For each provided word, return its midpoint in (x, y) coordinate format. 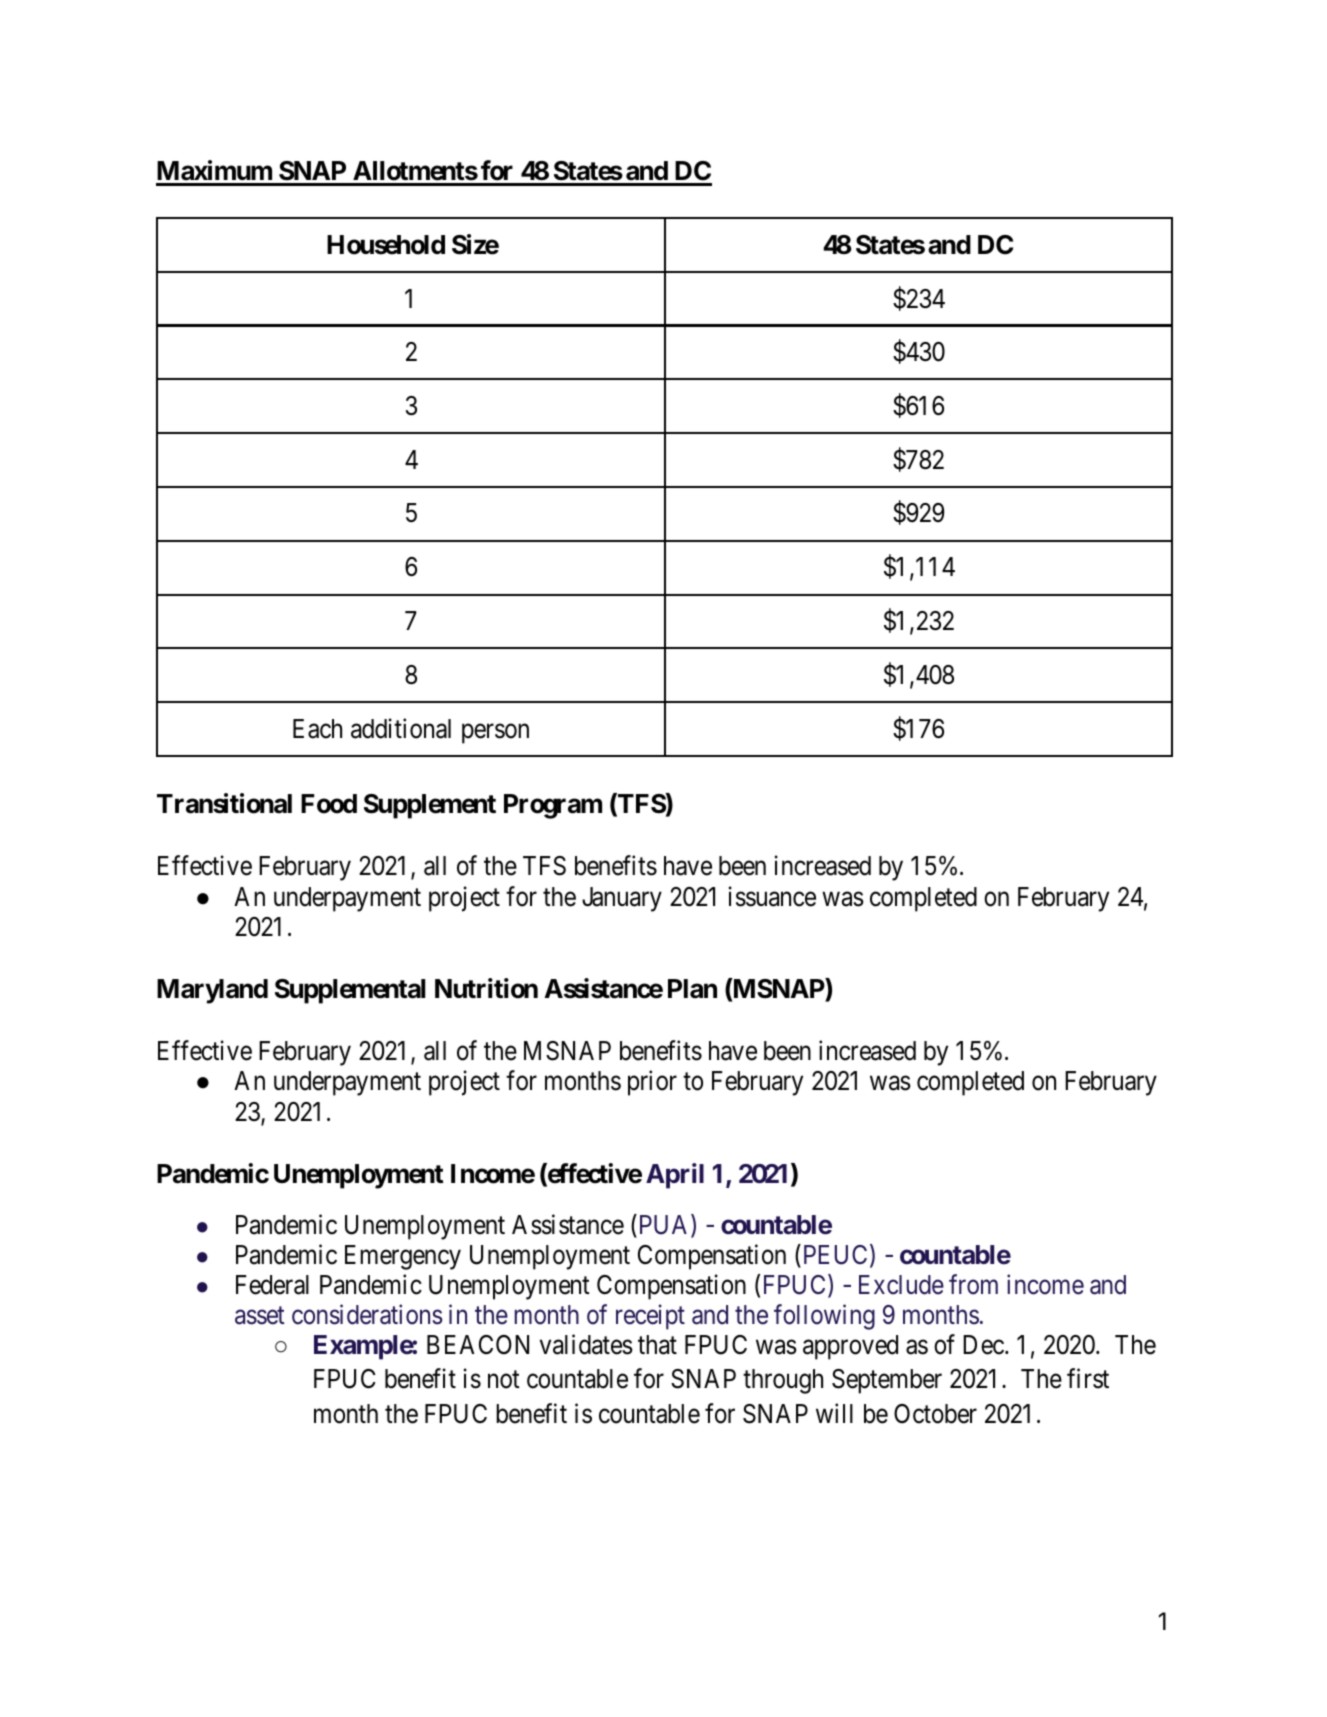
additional (401, 728)
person (495, 734)
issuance (772, 896)
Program (553, 806)
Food (329, 804)
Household (386, 245)
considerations (367, 1314)
